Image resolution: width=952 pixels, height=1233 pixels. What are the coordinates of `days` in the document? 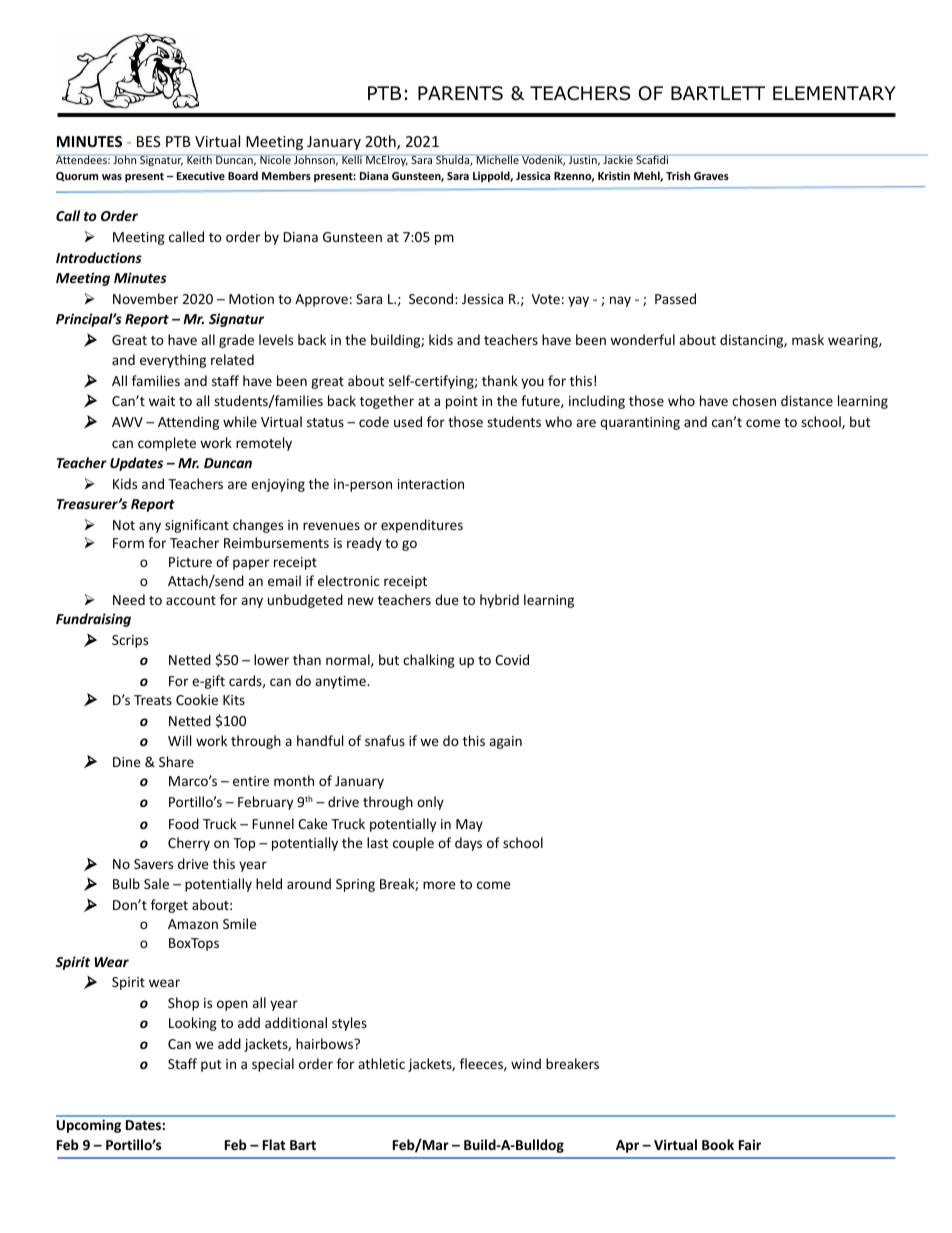 It's located at (468, 844).
